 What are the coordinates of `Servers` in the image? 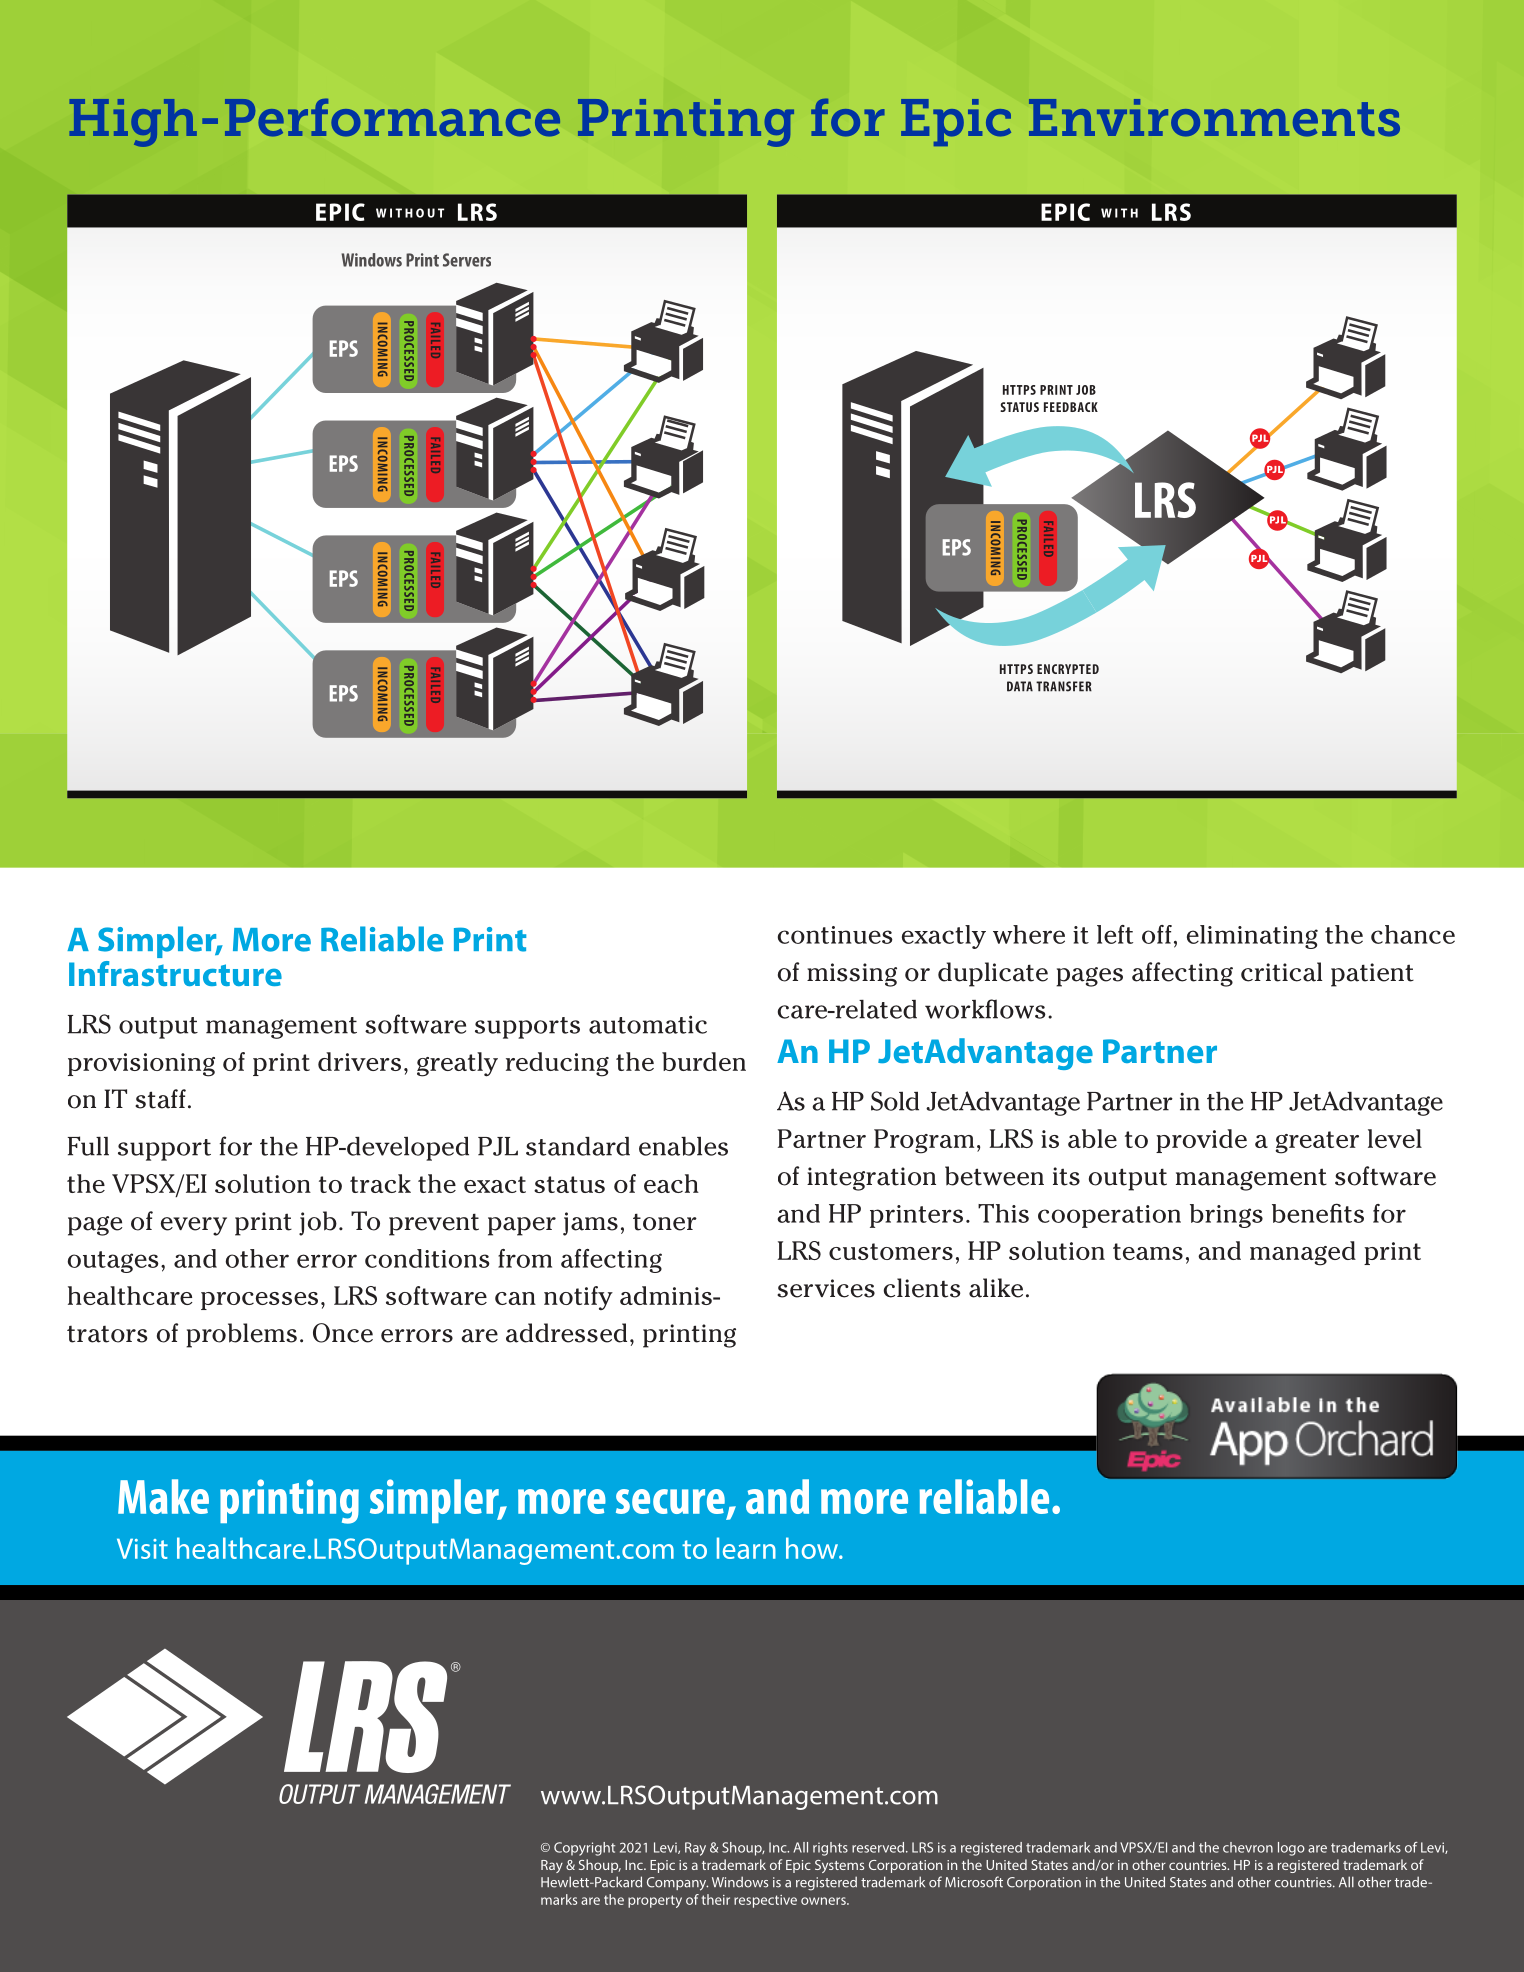 It's located at (467, 260).
